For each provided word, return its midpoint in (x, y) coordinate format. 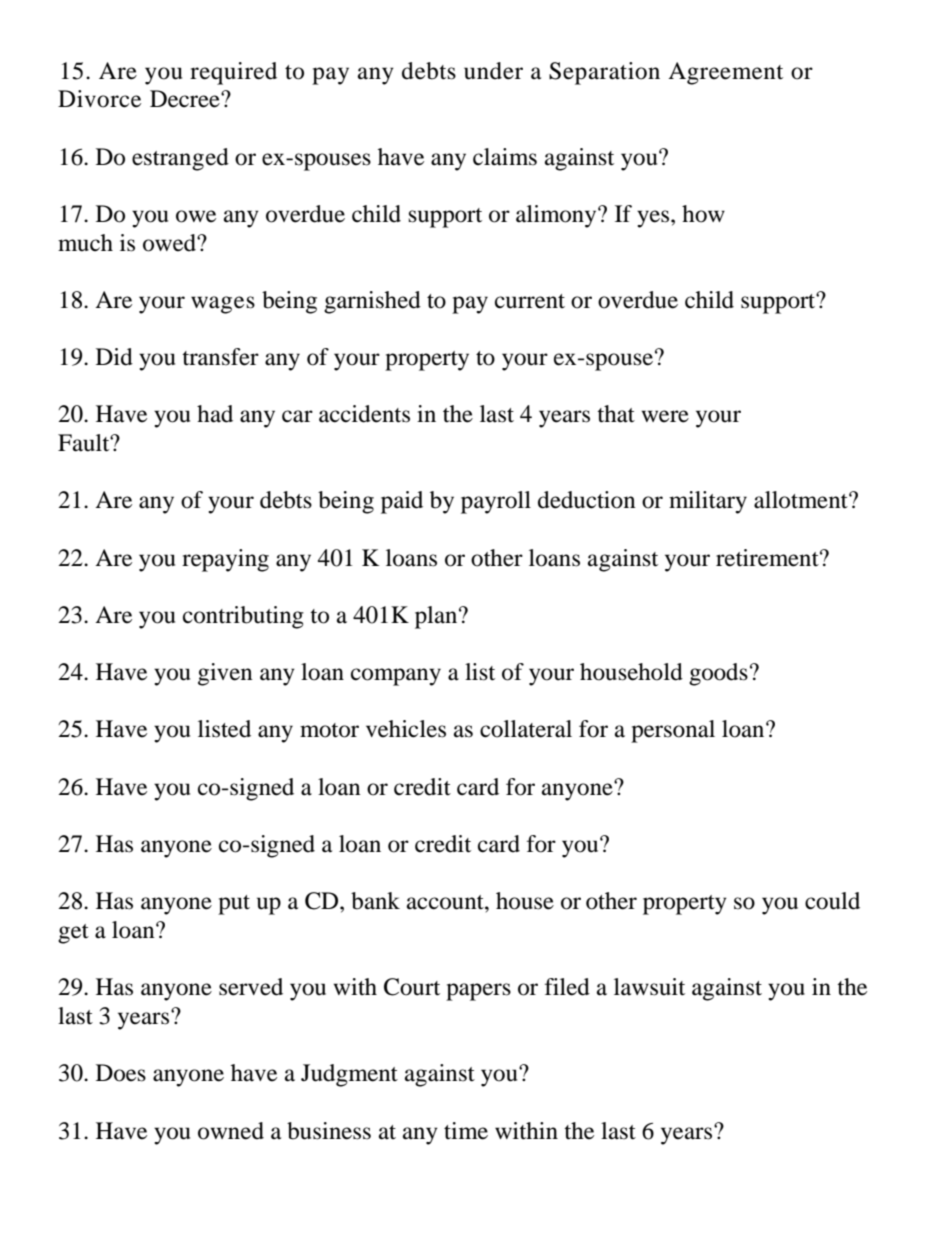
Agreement (725, 73)
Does (121, 1073)
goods (718, 674)
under (493, 71)
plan (437, 617)
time (466, 1131)
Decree (186, 99)
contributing (243, 617)
